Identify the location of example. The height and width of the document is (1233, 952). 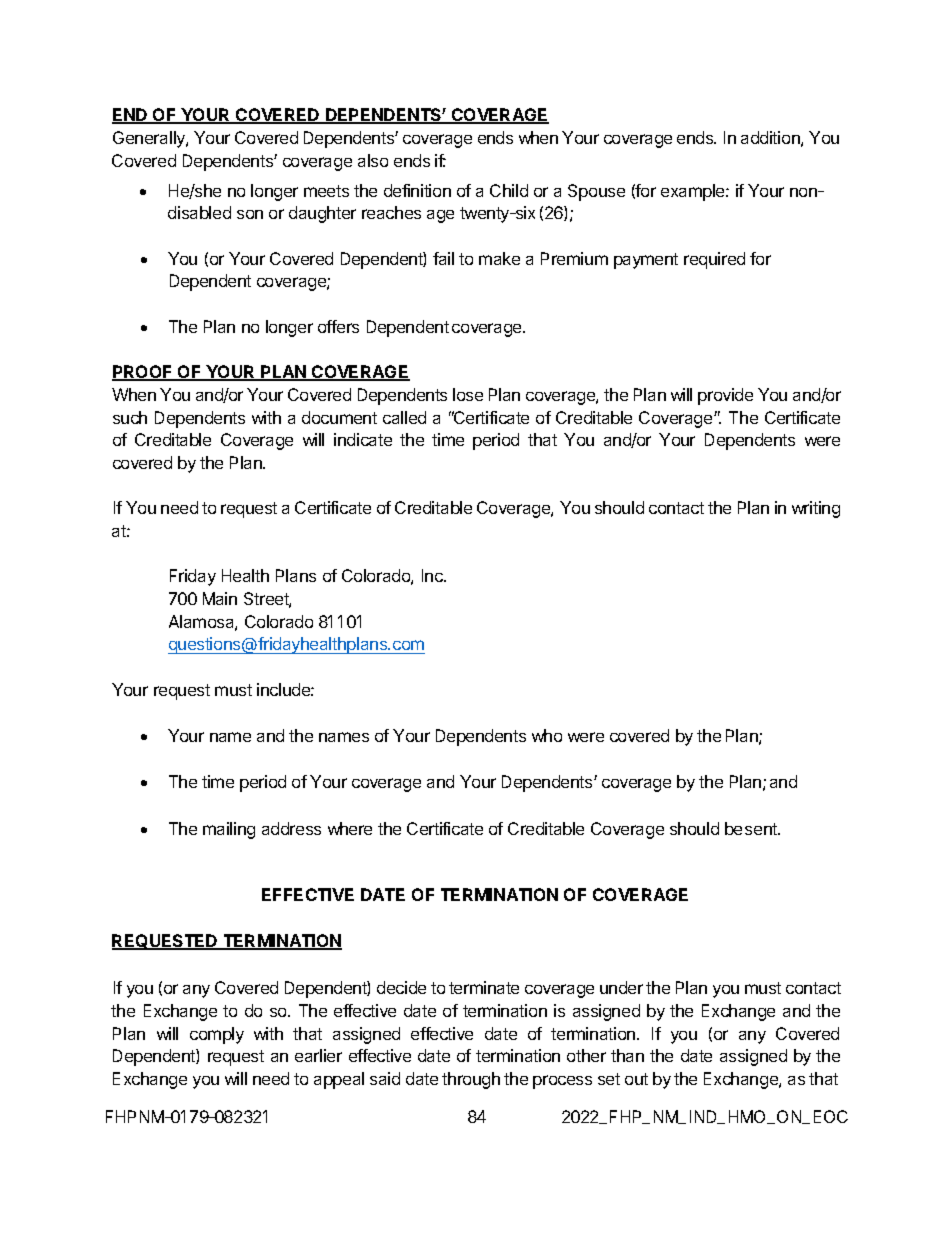
(694, 192).
